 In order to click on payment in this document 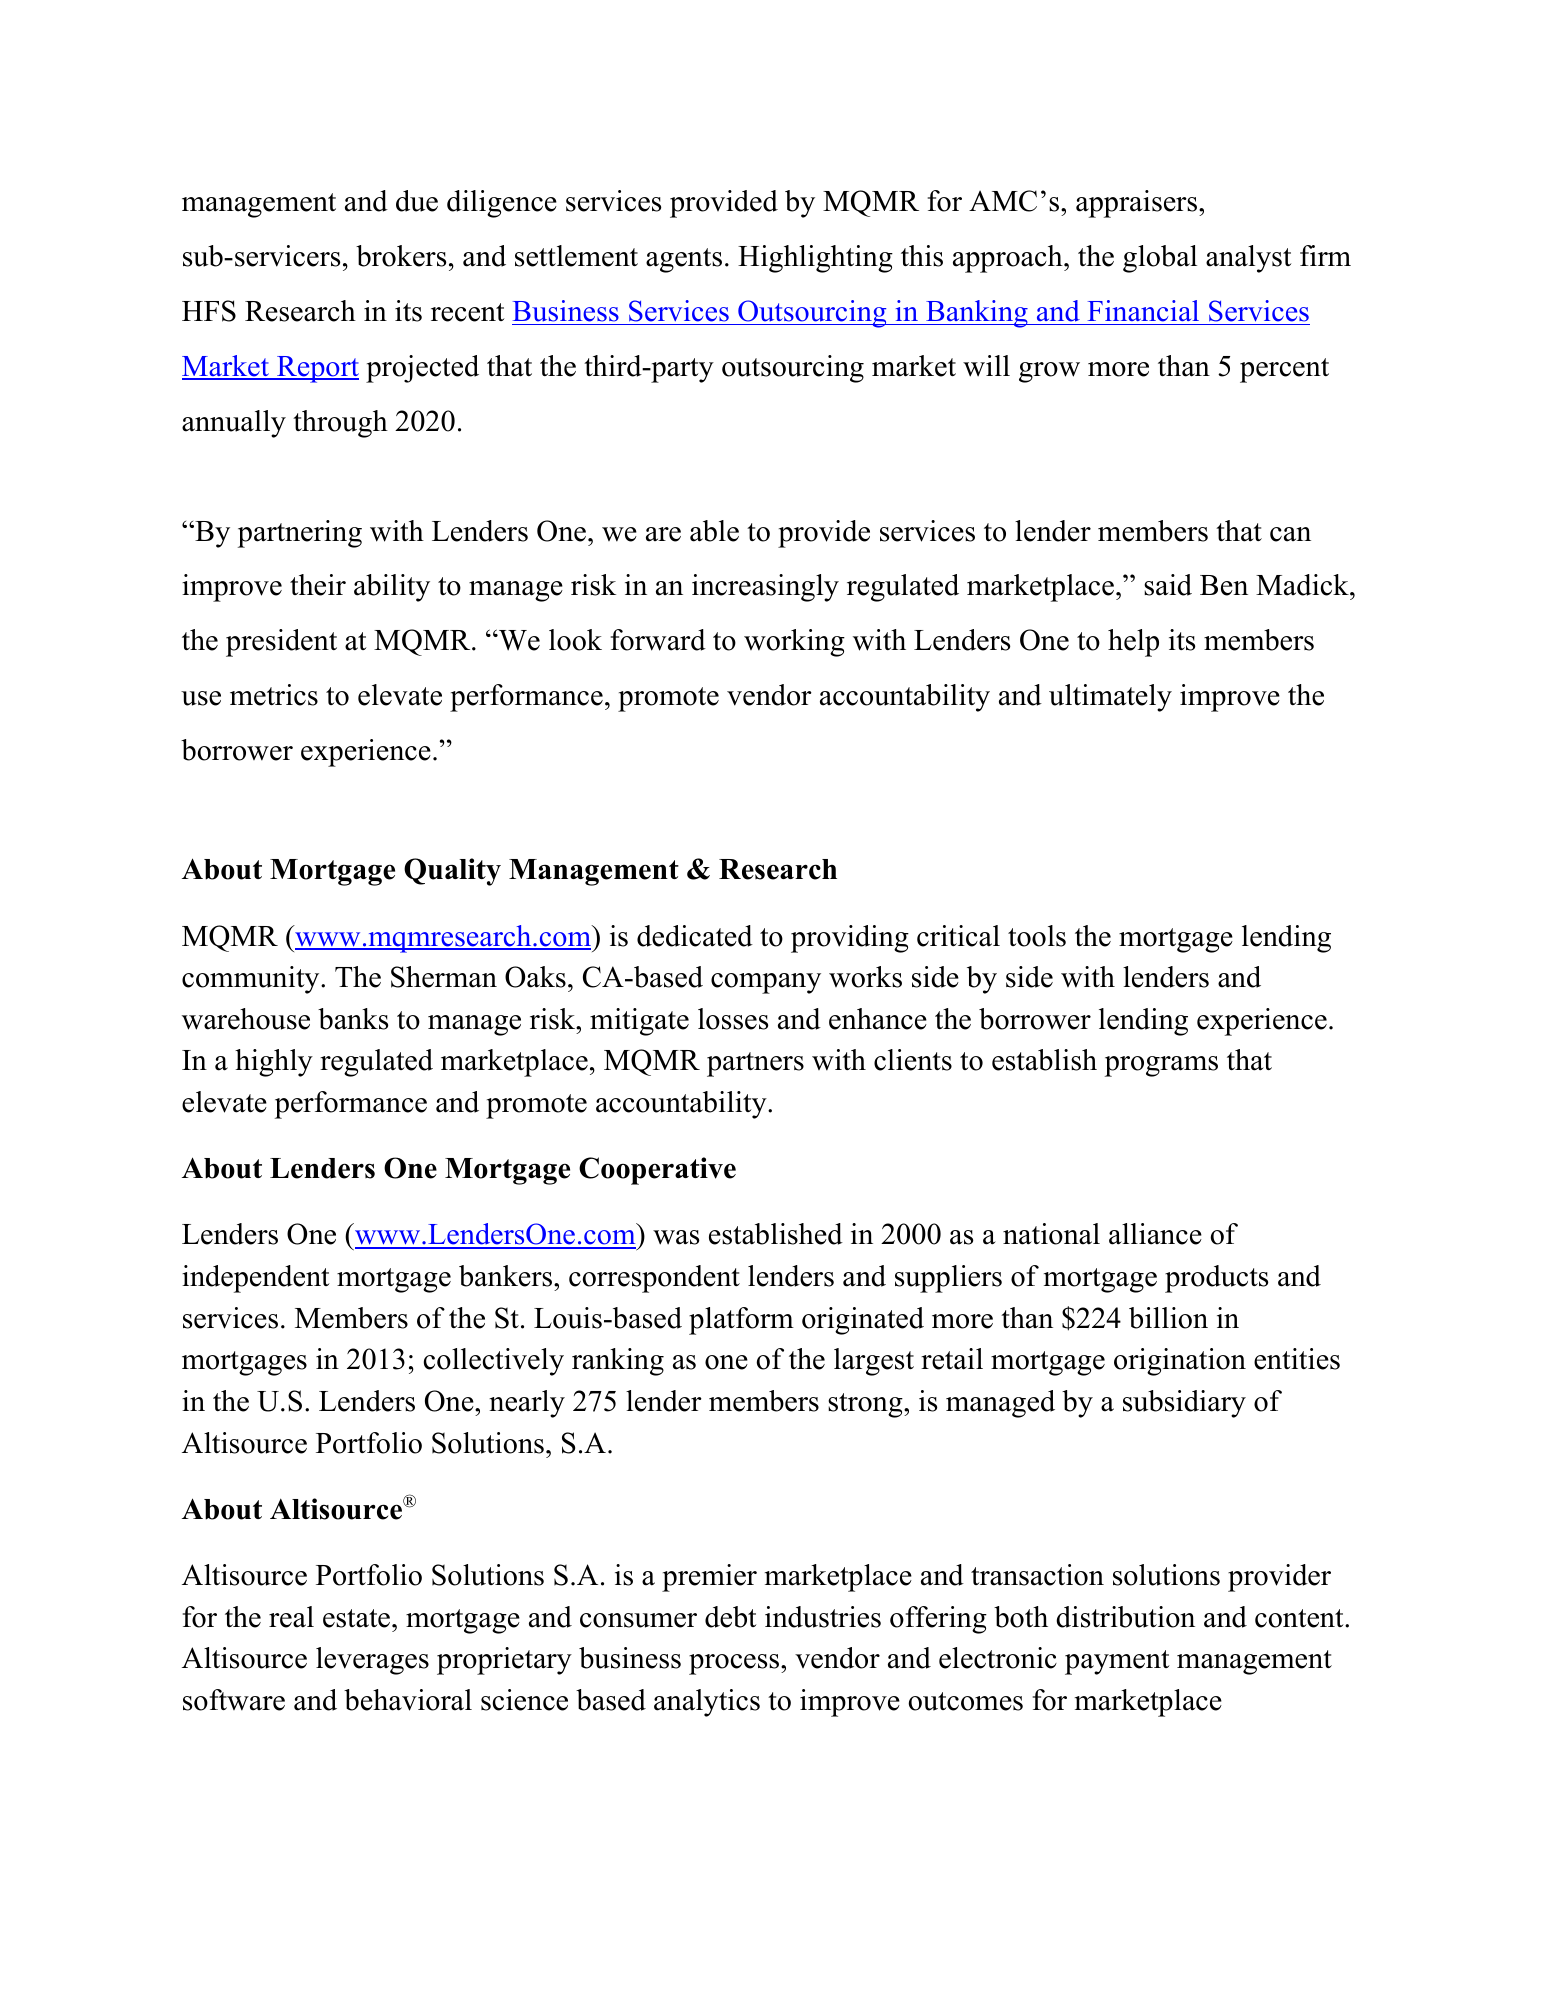, I will do `click(1117, 1662)`.
